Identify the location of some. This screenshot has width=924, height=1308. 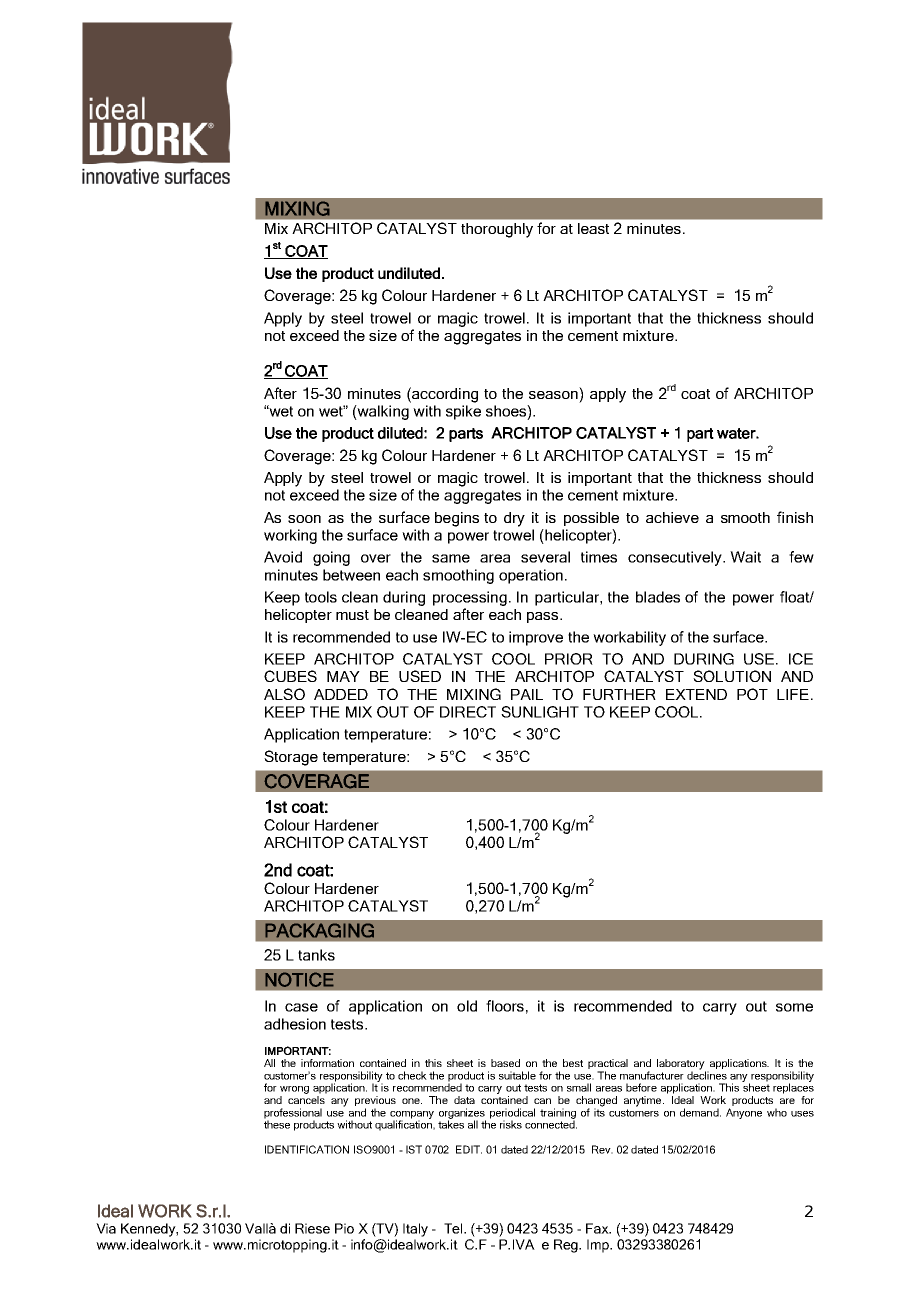
(794, 1007).
